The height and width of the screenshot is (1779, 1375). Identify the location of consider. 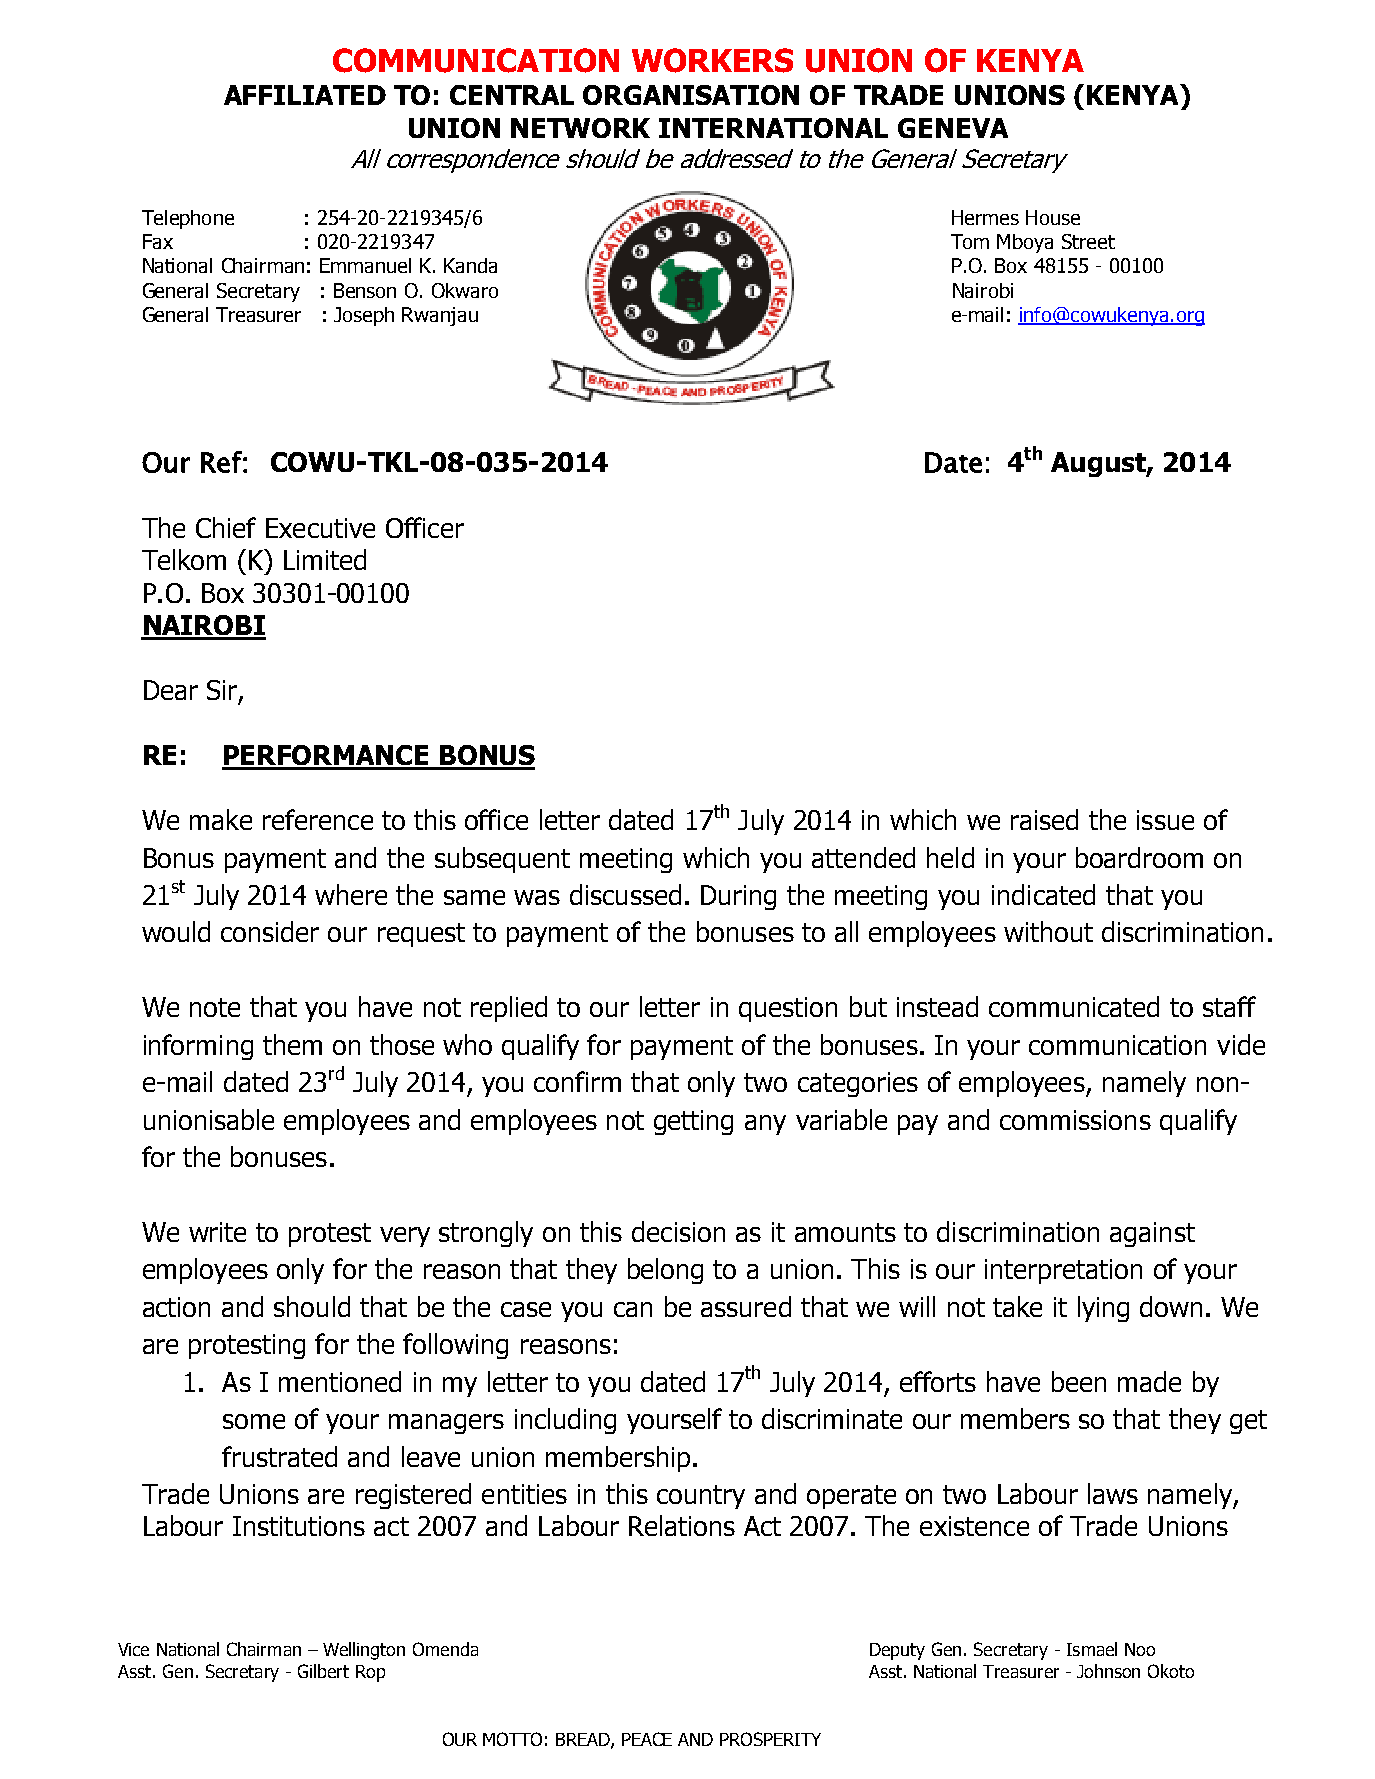
(270, 931).
